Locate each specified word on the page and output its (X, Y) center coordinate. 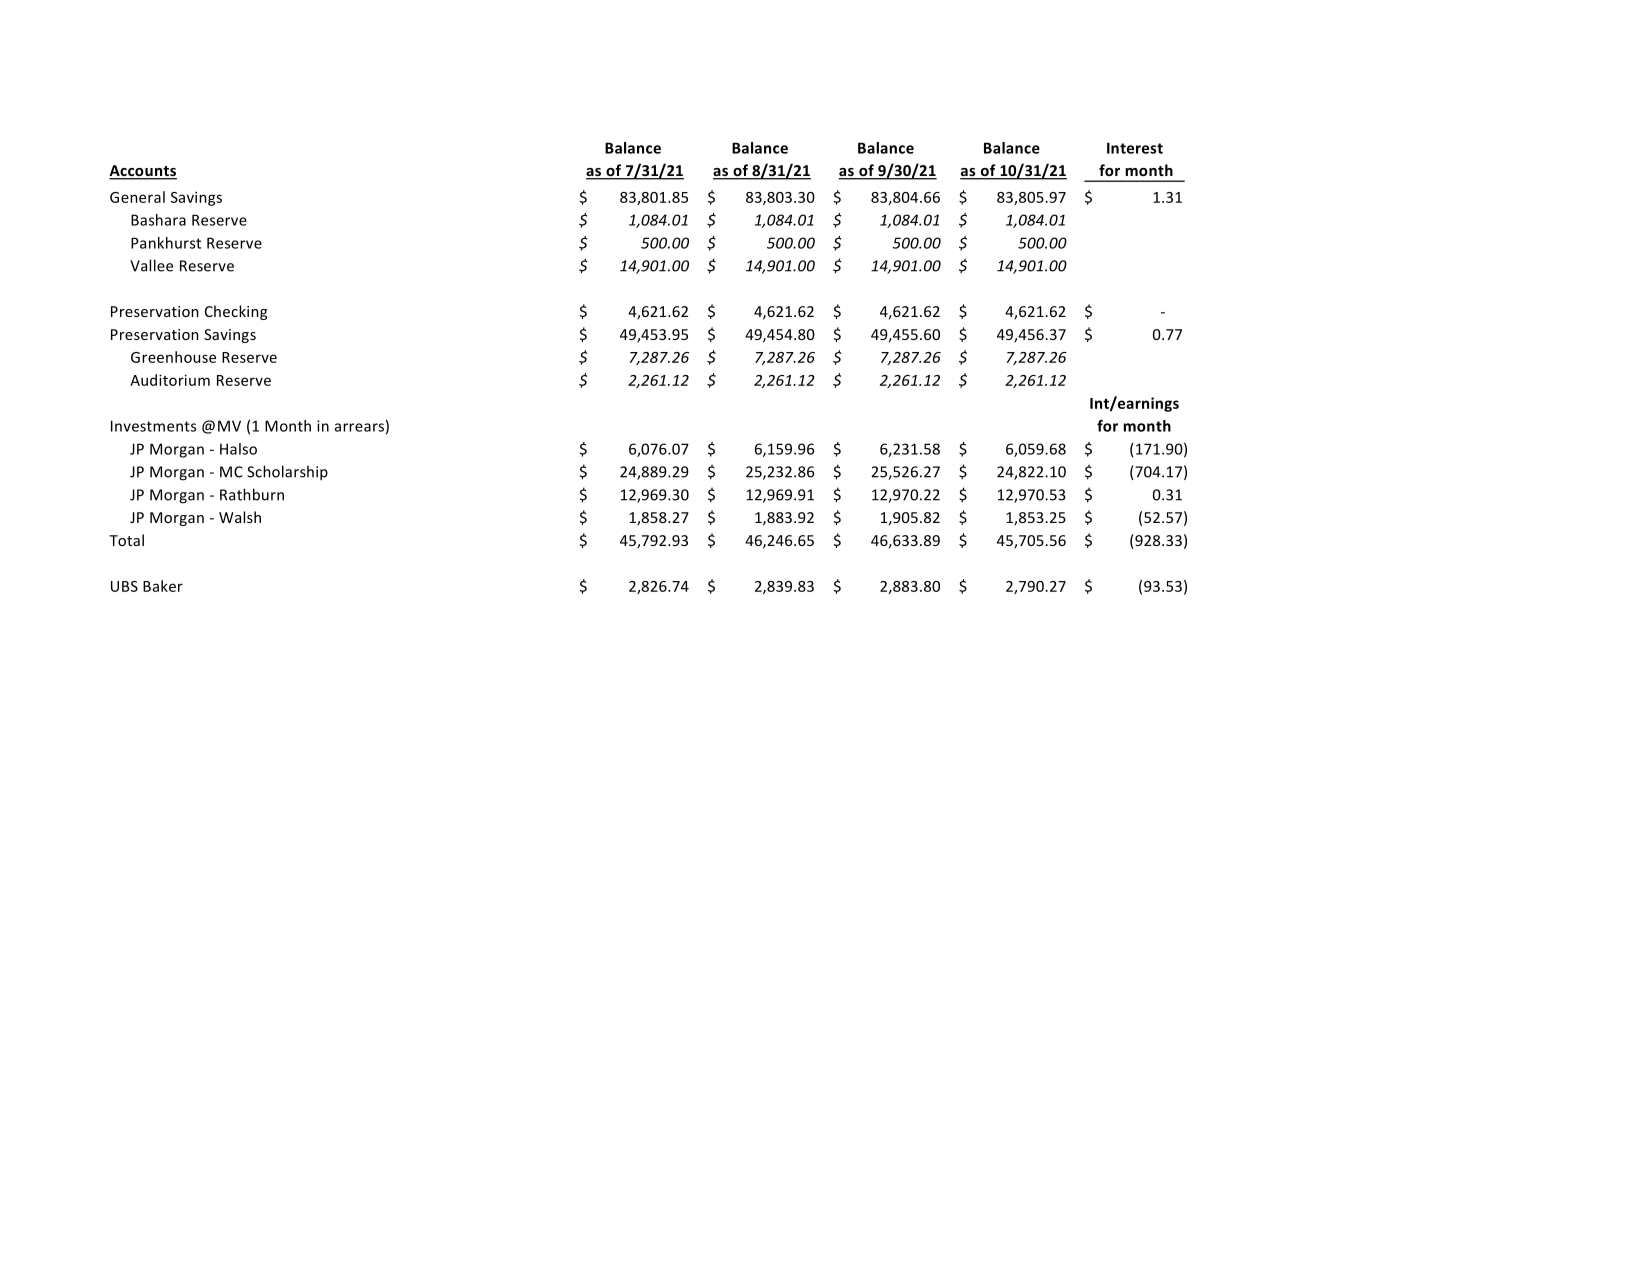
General (137, 197)
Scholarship (287, 473)
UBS (124, 586)
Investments (153, 426)
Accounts (143, 172)
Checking (236, 312)
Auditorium (170, 380)
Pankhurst (166, 243)
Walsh (240, 517)
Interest (1135, 148)
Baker (163, 586)
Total (126, 540)
